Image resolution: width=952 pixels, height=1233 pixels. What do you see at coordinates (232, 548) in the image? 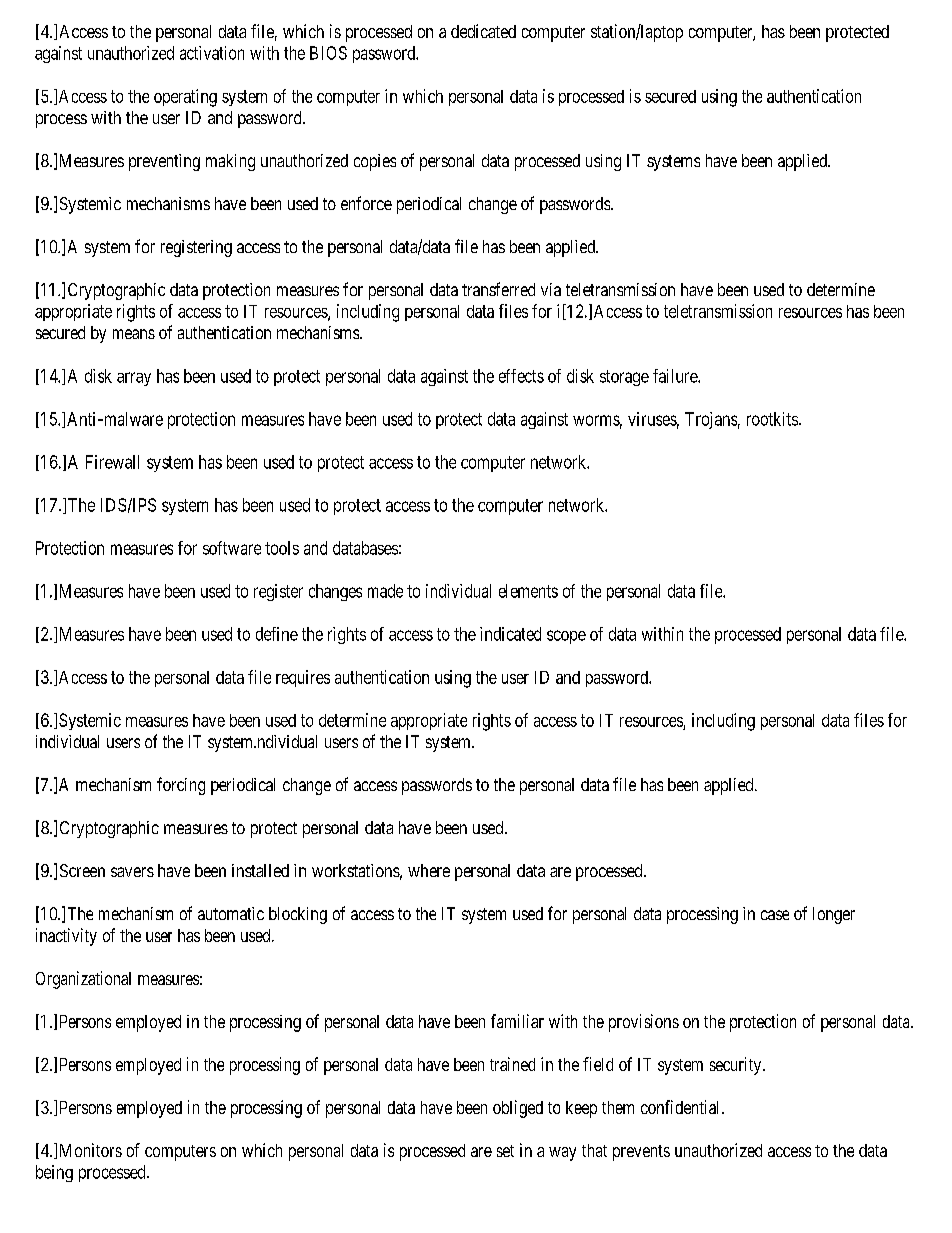
I see `software` at bounding box center [232, 548].
